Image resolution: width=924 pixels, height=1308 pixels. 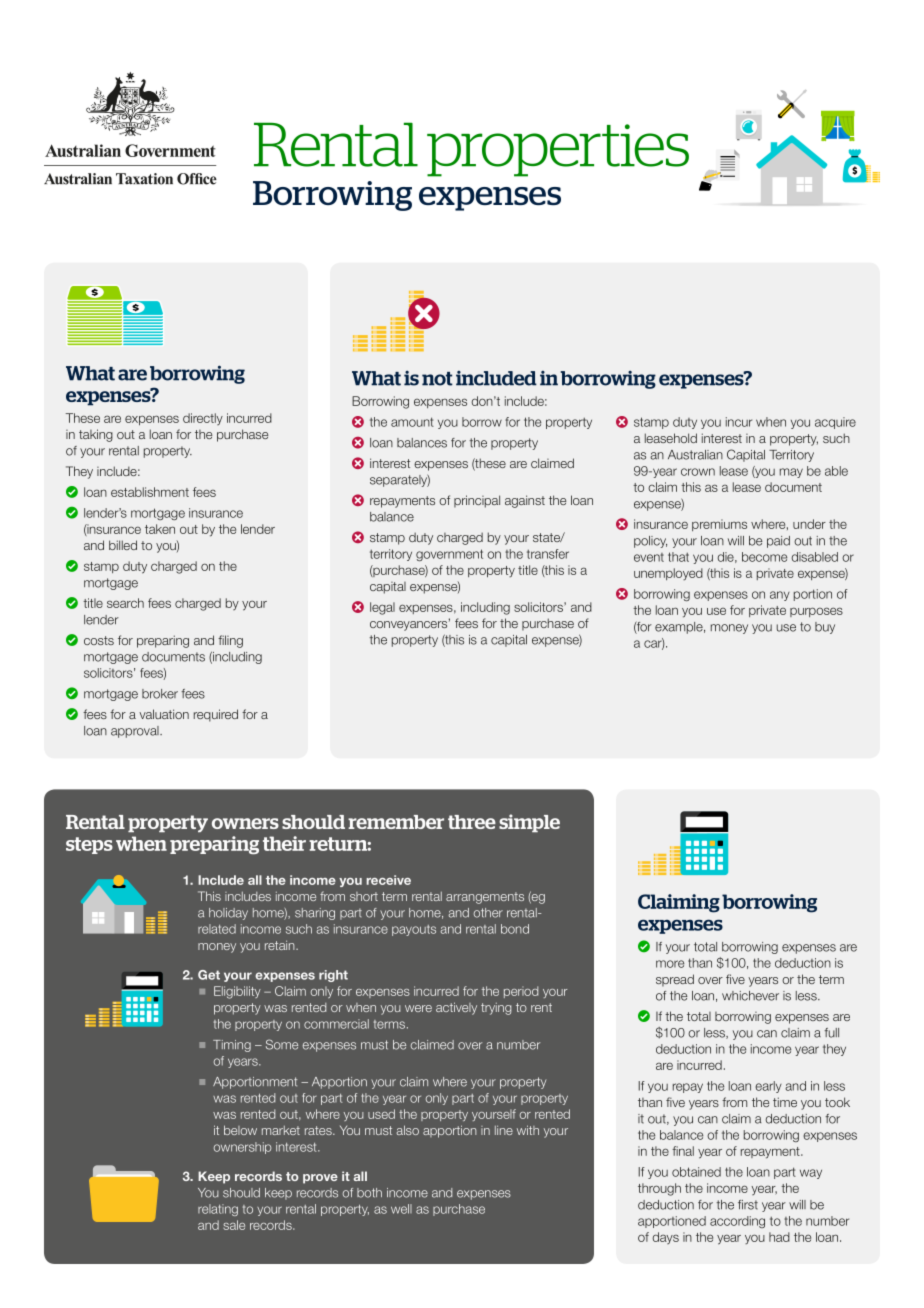 What do you see at coordinates (558, 150) in the document?
I see `properties` at bounding box center [558, 150].
